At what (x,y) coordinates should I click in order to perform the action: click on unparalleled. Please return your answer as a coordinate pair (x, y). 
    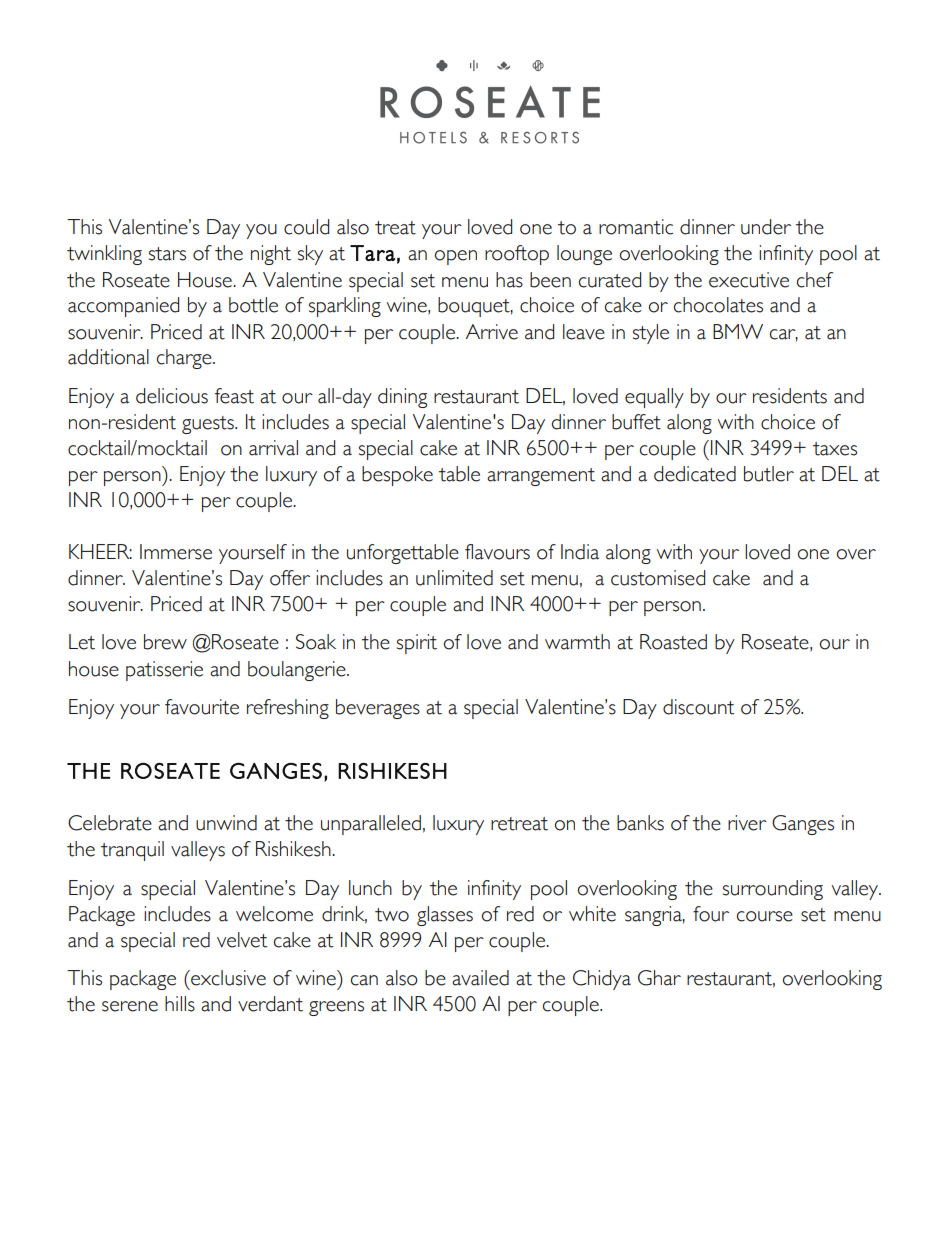
    Looking at the image, I should click on (371, 825).
